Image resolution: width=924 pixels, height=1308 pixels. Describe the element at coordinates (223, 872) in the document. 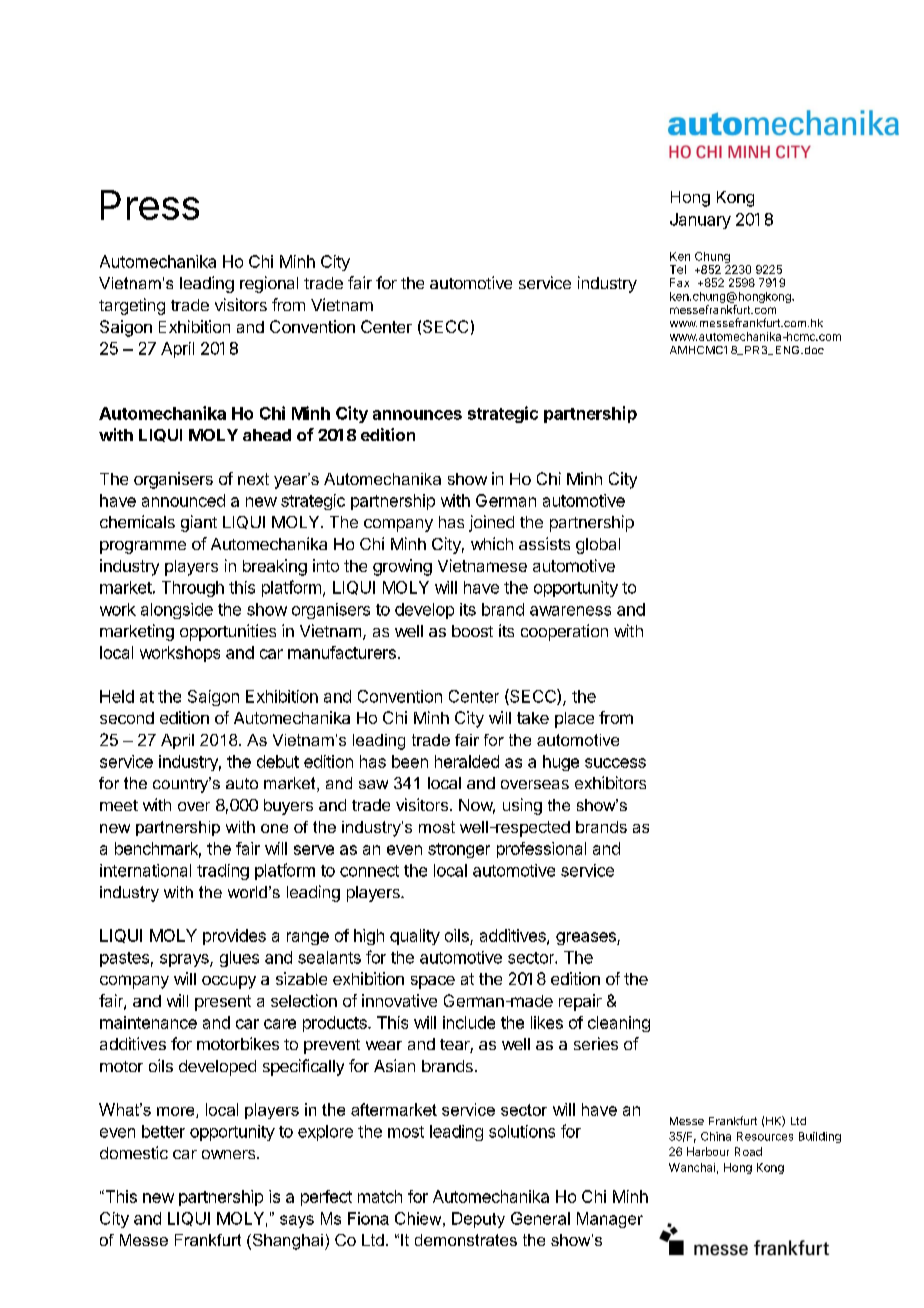

I see `trading` at that location.
